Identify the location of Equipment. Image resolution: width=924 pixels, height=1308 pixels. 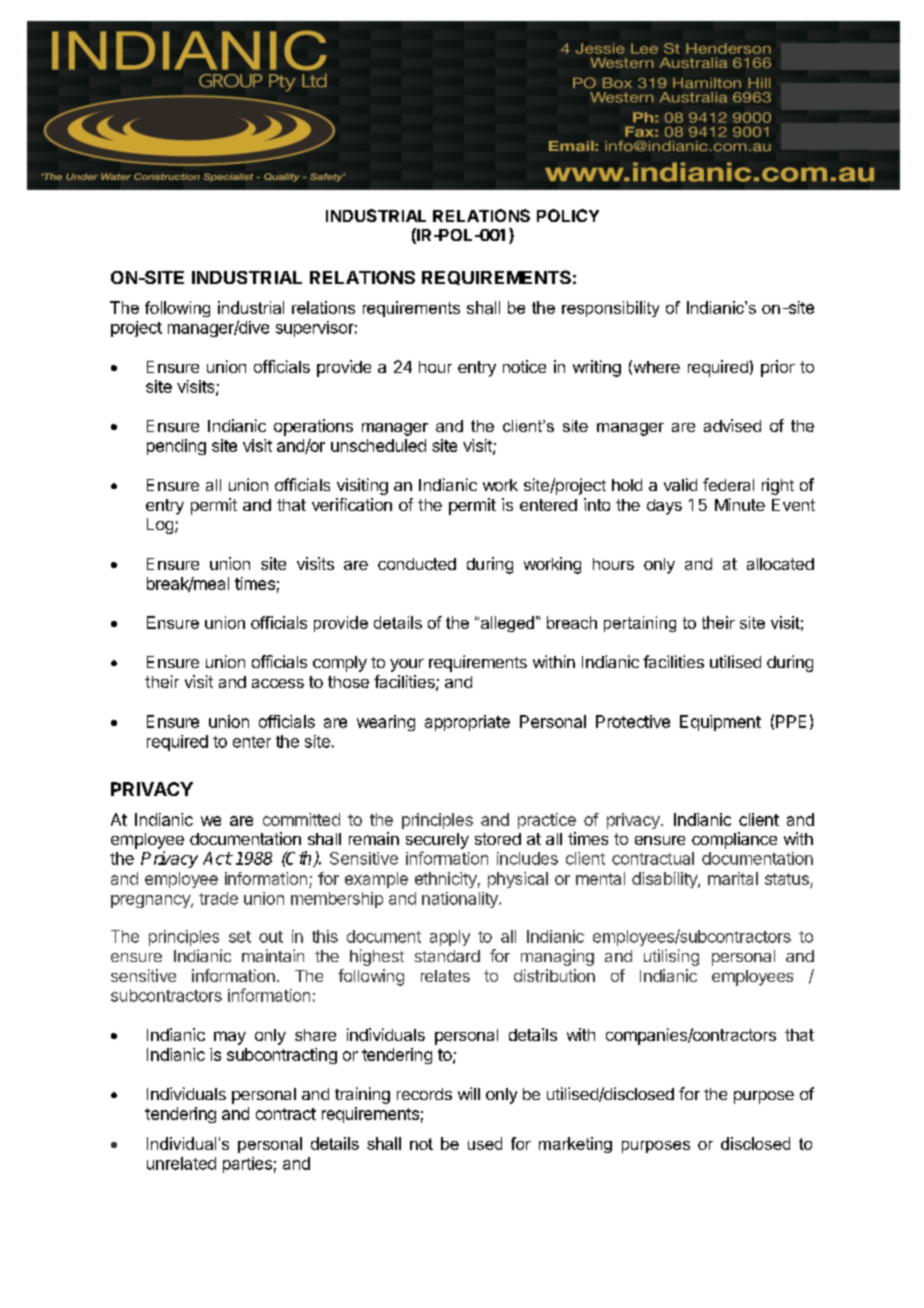
(720, 723).
